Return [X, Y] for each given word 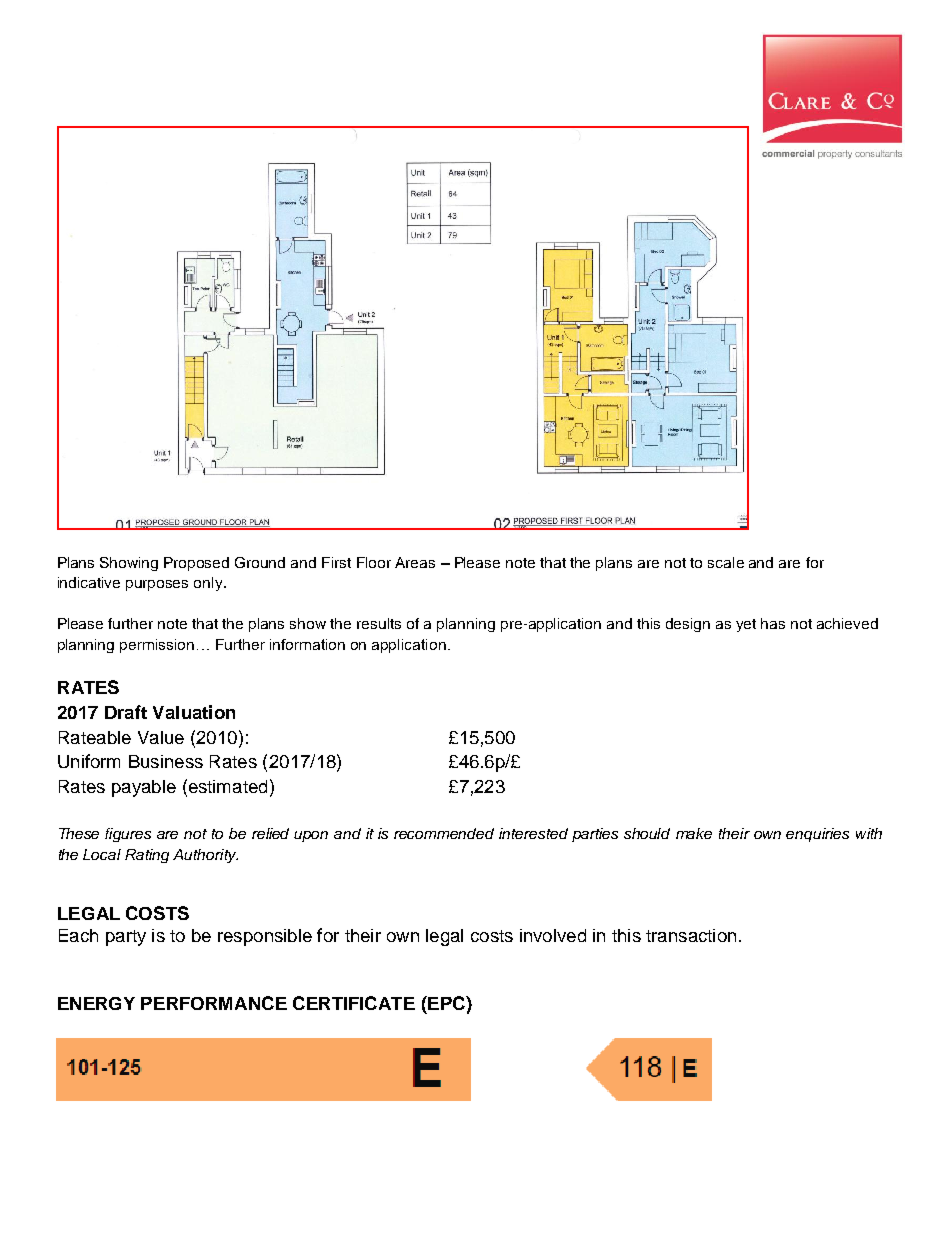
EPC [446, 1003]
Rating [147, 856]
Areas [415, 562]
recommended [444, 833]
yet [746, 625]
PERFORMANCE [214, 1003]
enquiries [817, 835]
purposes [157, 585]
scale [726, 562]
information [307, 644]
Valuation [194, 712]
